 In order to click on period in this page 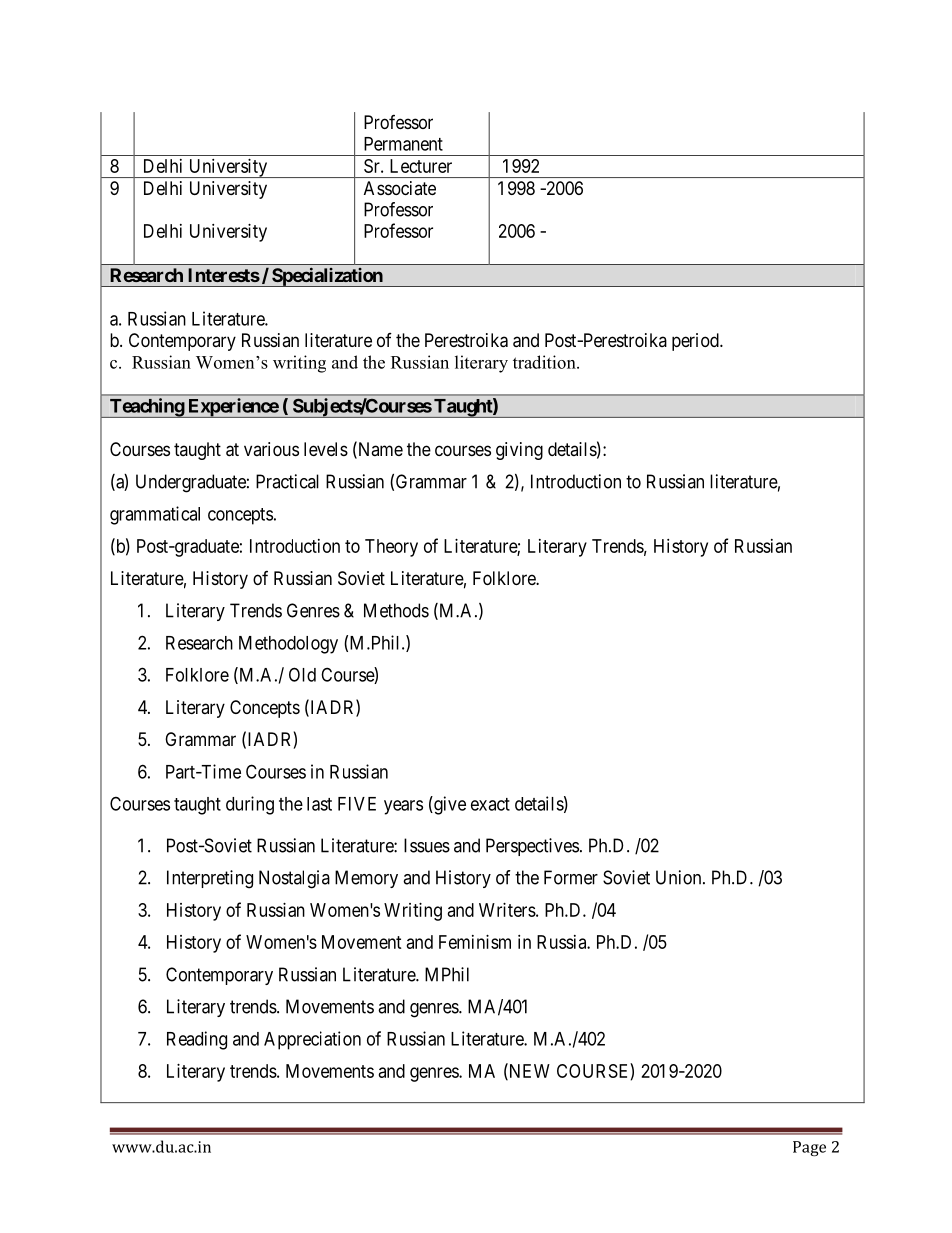, I will do `click(696, 342)`.
